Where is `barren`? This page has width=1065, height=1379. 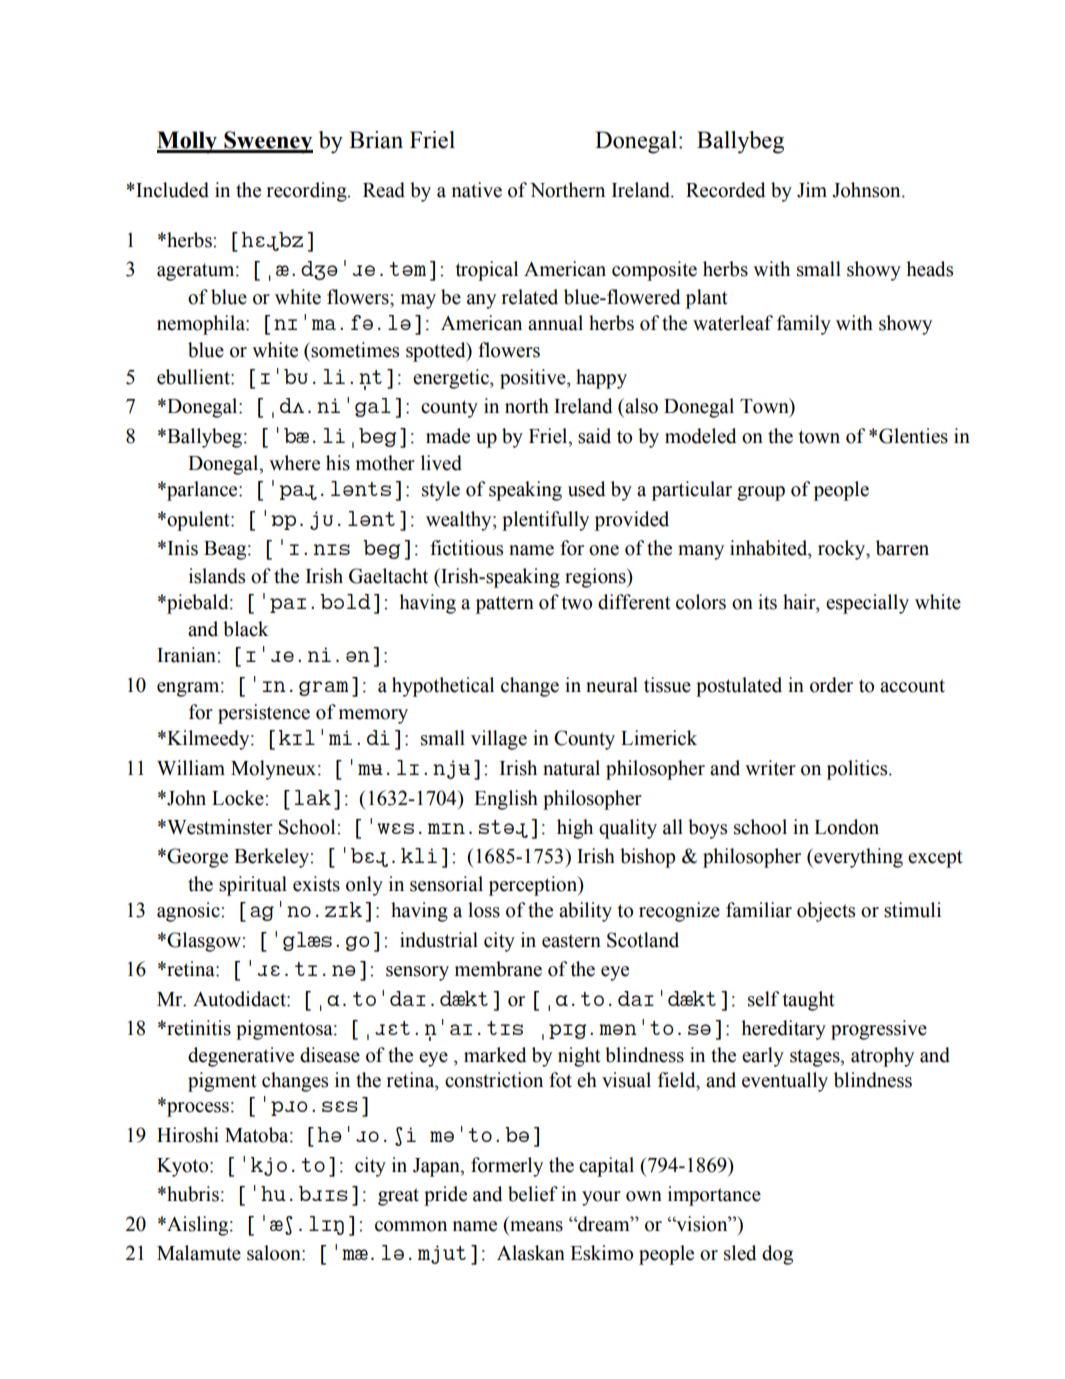
barren is located at coordinates (902, 548).
